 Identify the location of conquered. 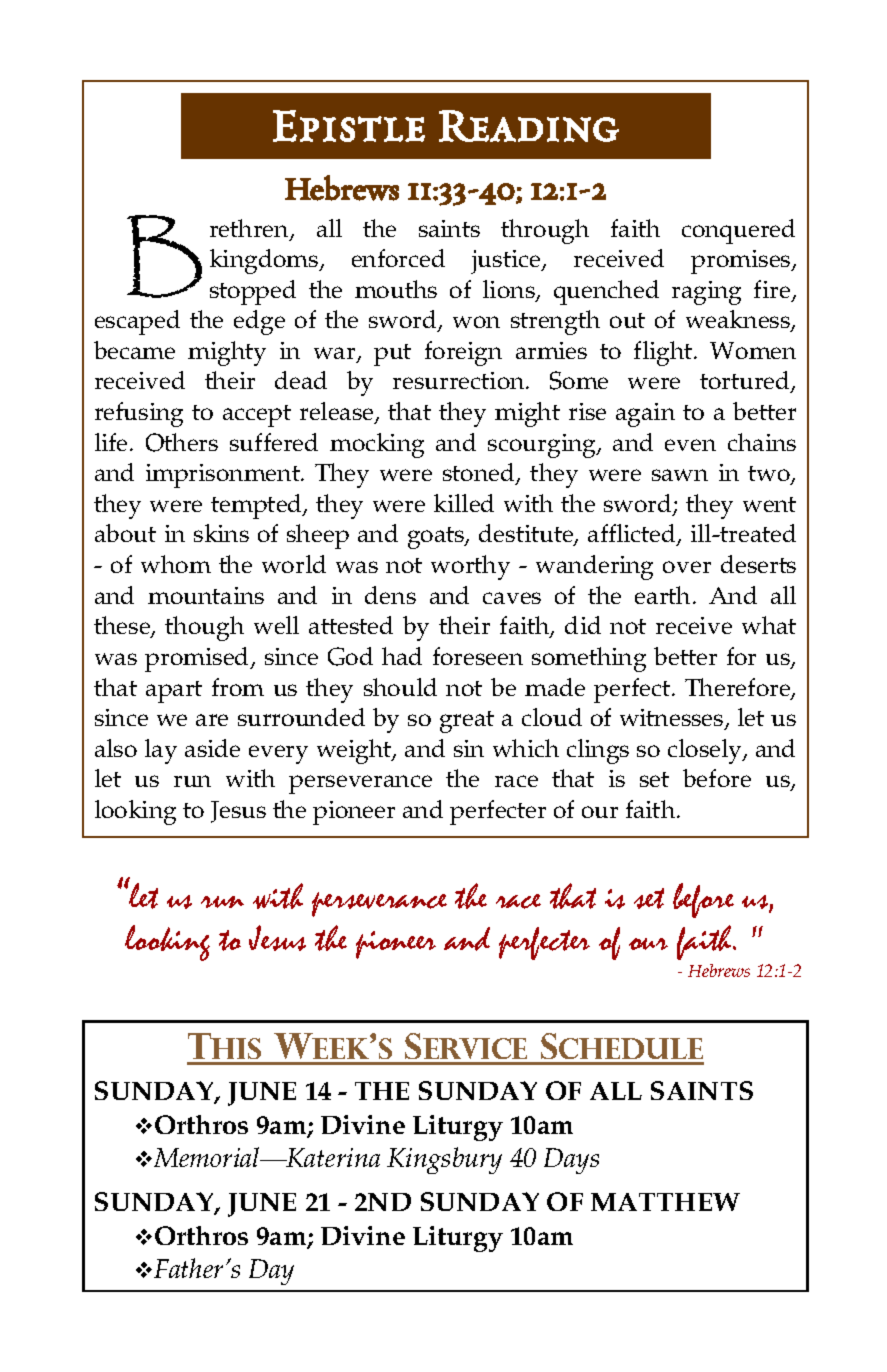
(738, 231).
